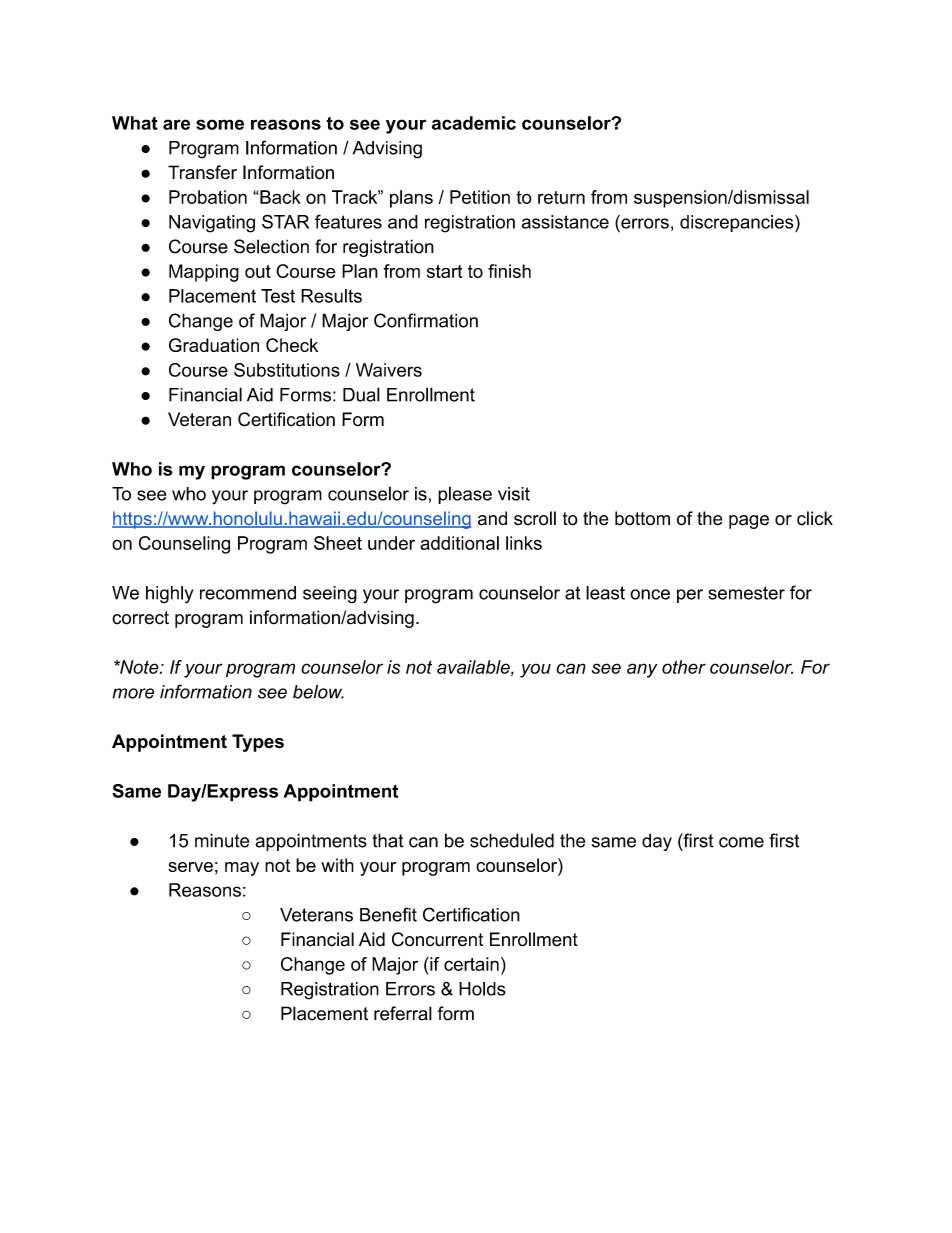 Image resolution: width=952 pixels, height=1233 pixels. I want to click on Transfer, so click(202, 172).
